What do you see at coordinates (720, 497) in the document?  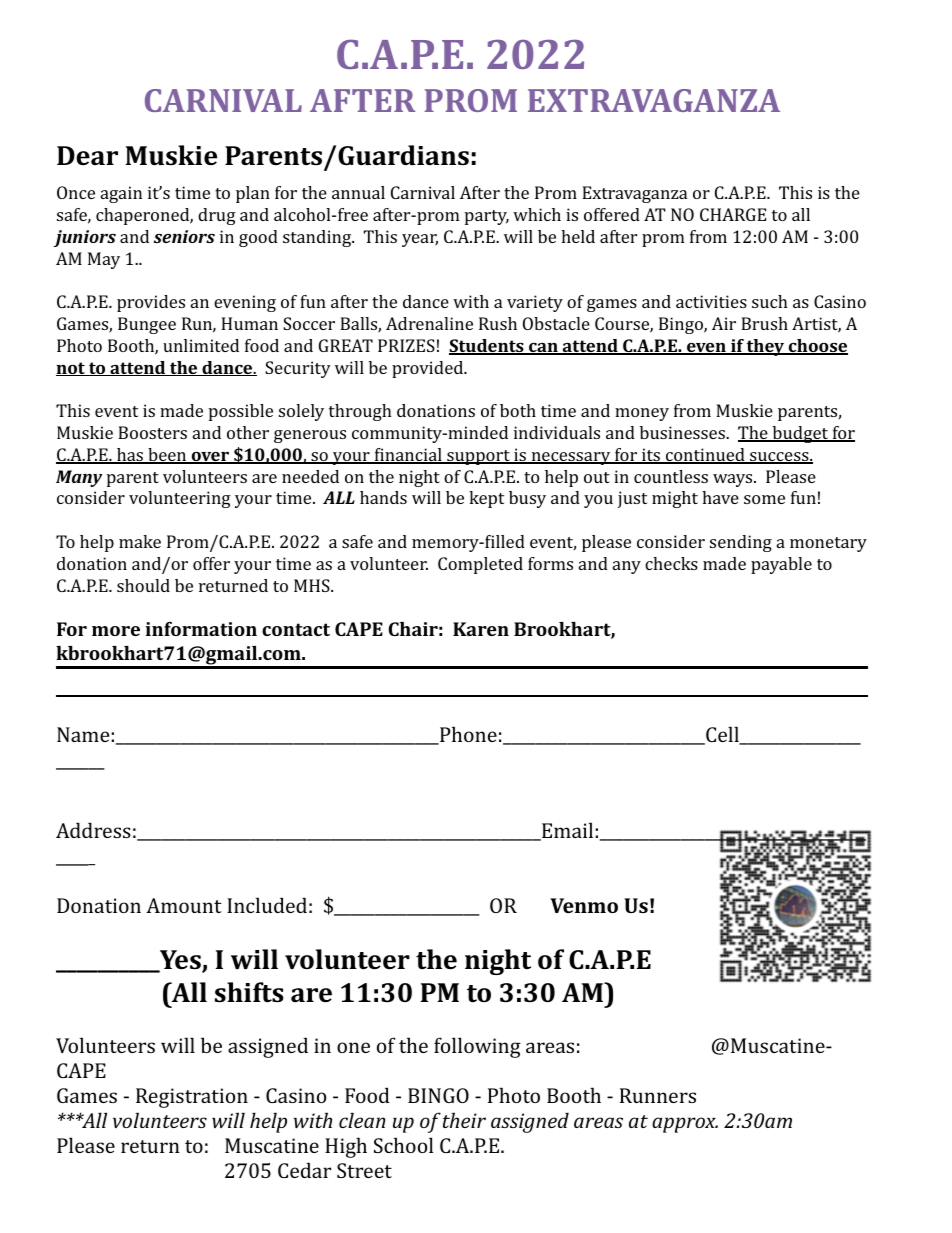 I see `have` at bounding box center [720, 497].
